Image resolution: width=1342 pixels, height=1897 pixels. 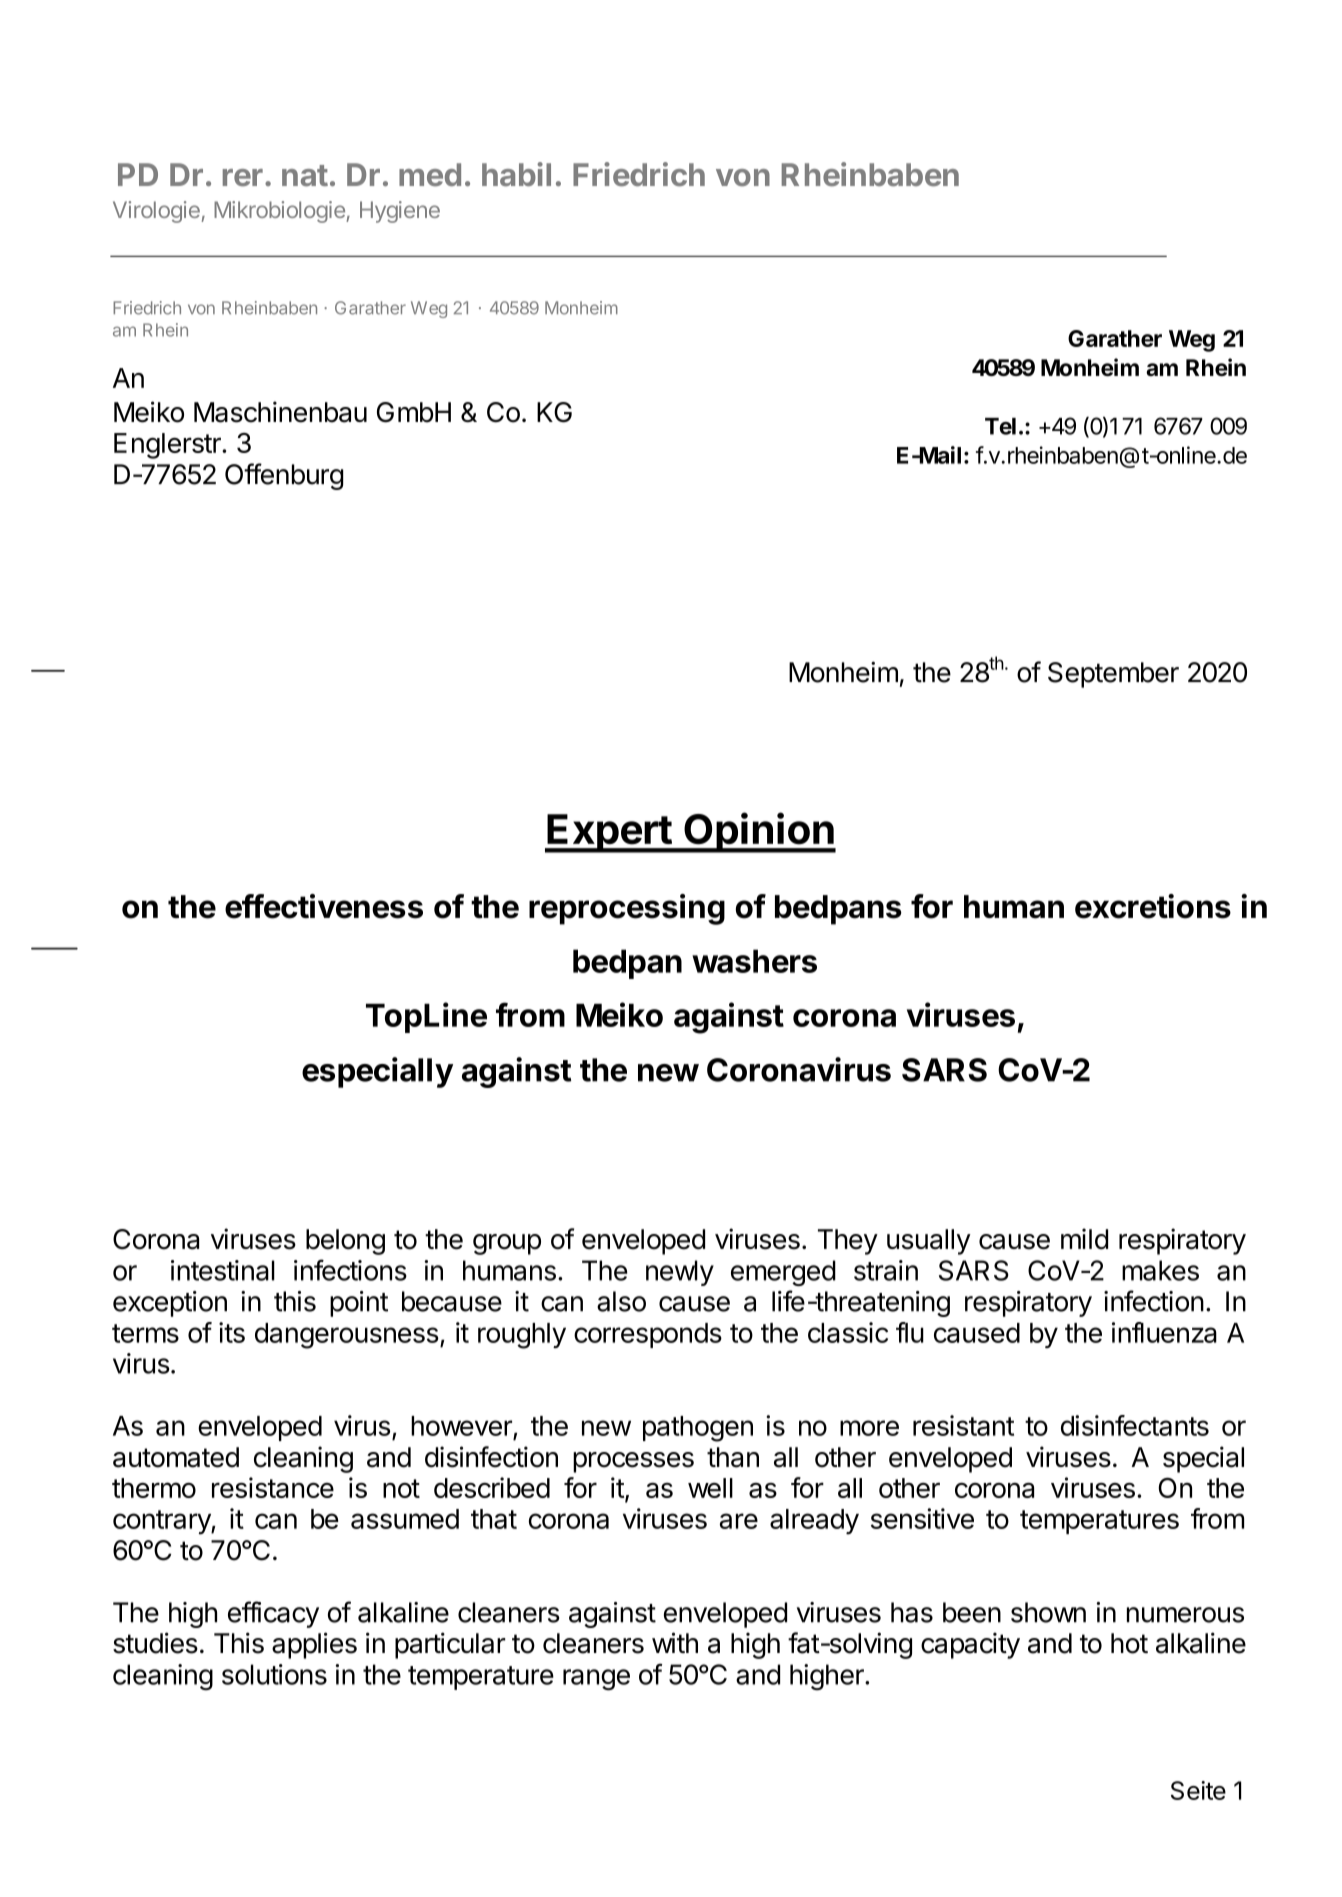 What do you see at coordinates (274, 1674) in the page?
I see `solutions` at bounding box center [274, 1674].
